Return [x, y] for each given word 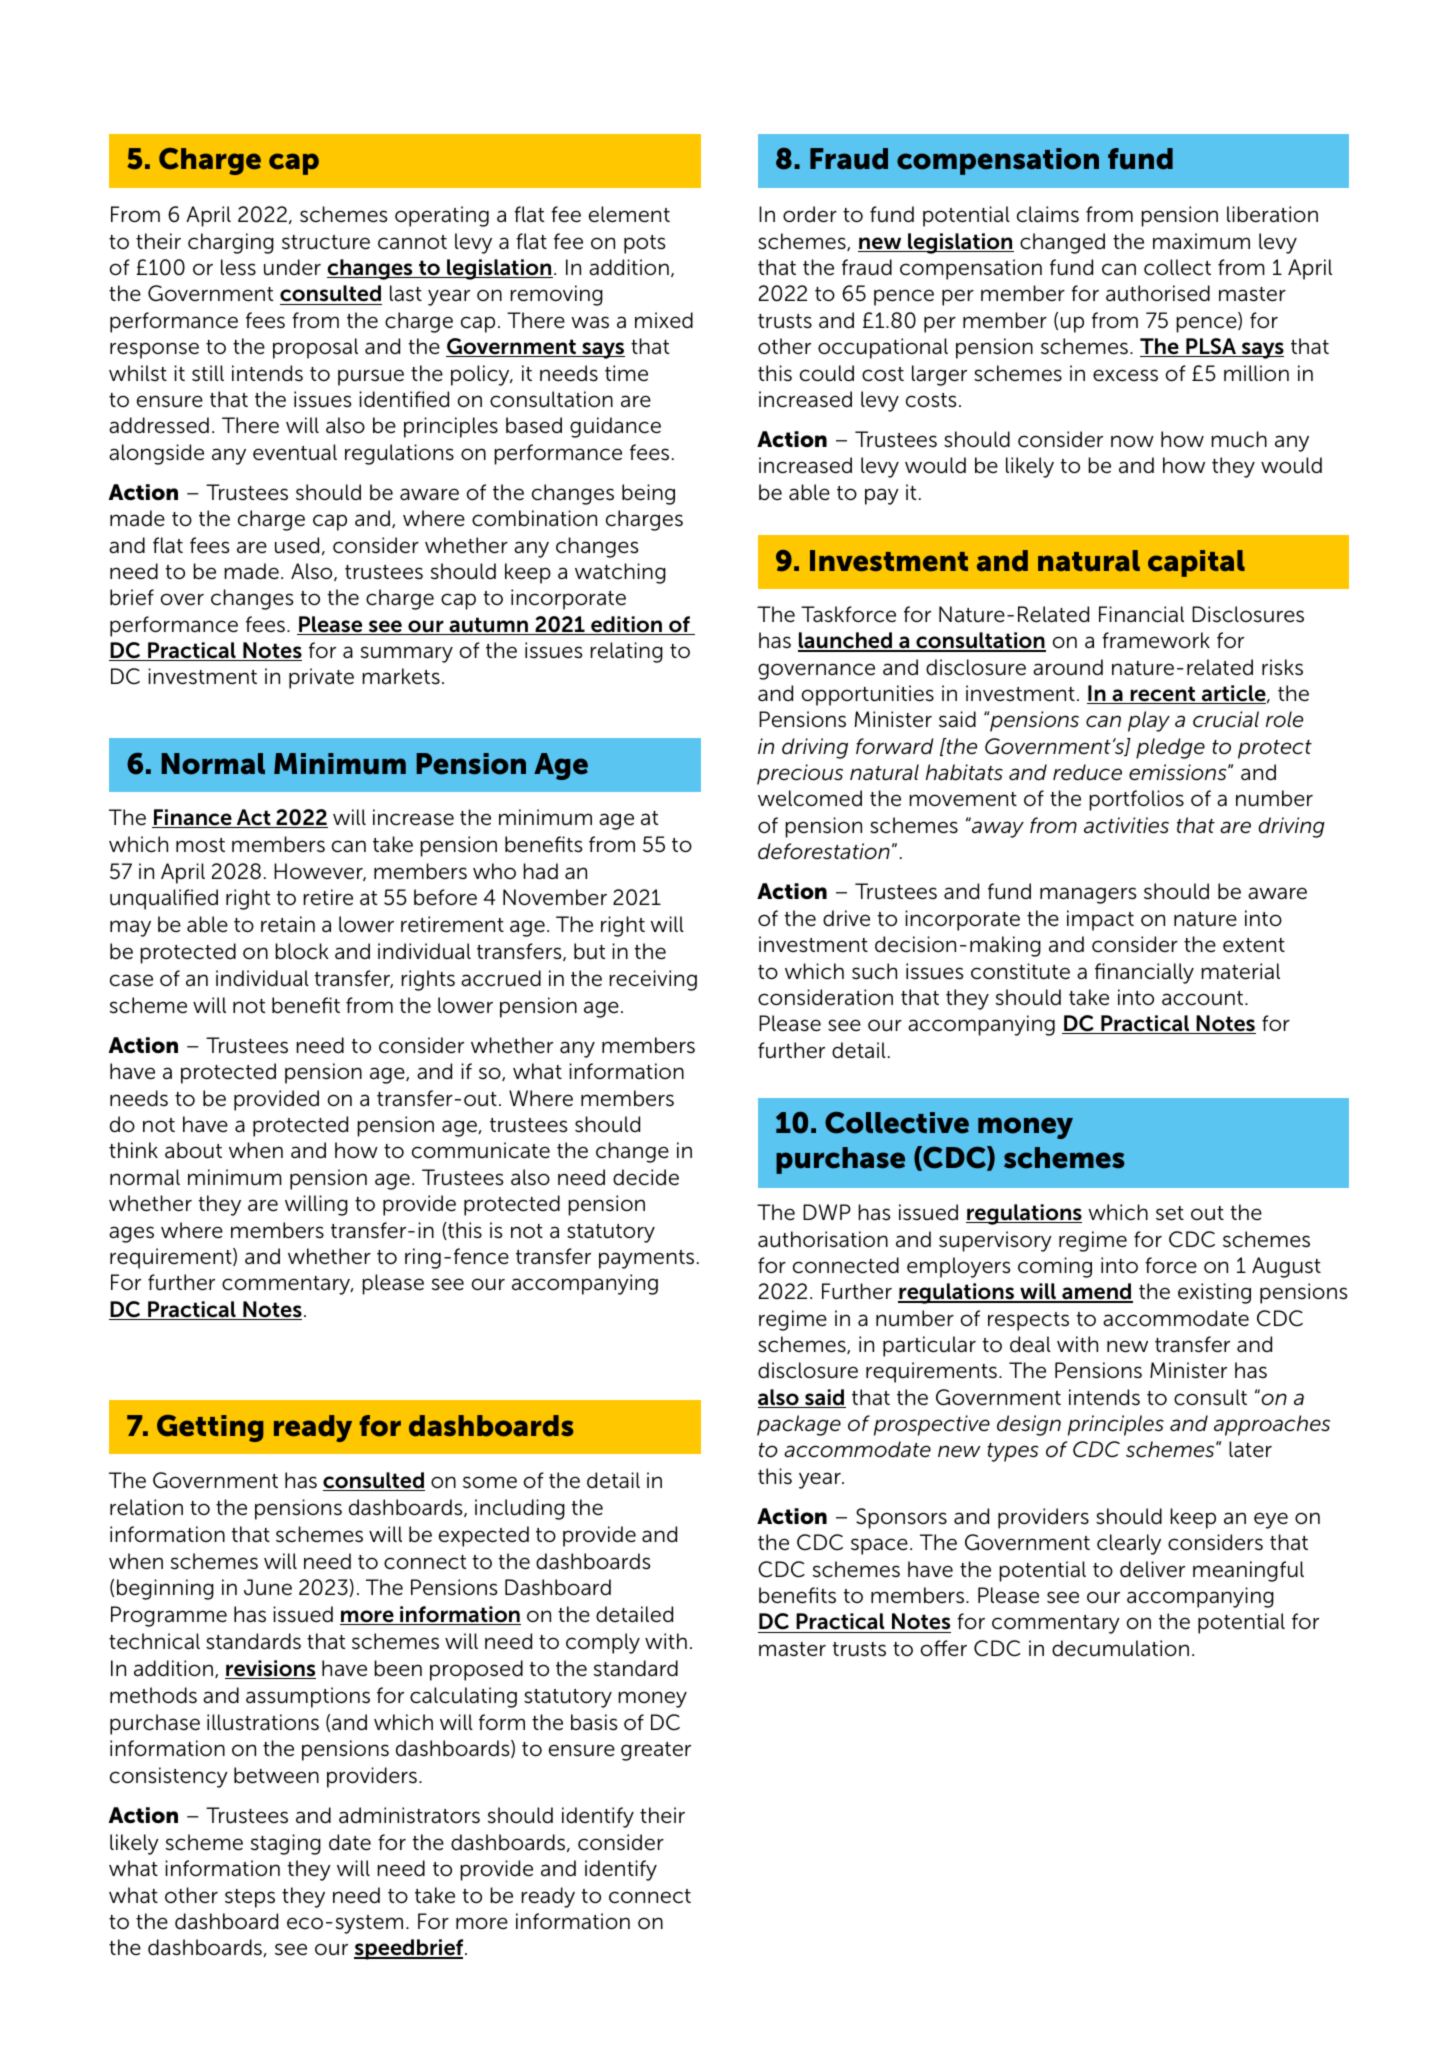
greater [656, 1751]
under [292, 267]
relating [626, 652]
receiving [653, 980]
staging [286, 1844]
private [321, 678]
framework [1156, 640]
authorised [1158, 293]
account [1204, 998]
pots [644, 244]
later [1250, 1449]
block [302, 951]
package [799, 1425]
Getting [210, 1428]
